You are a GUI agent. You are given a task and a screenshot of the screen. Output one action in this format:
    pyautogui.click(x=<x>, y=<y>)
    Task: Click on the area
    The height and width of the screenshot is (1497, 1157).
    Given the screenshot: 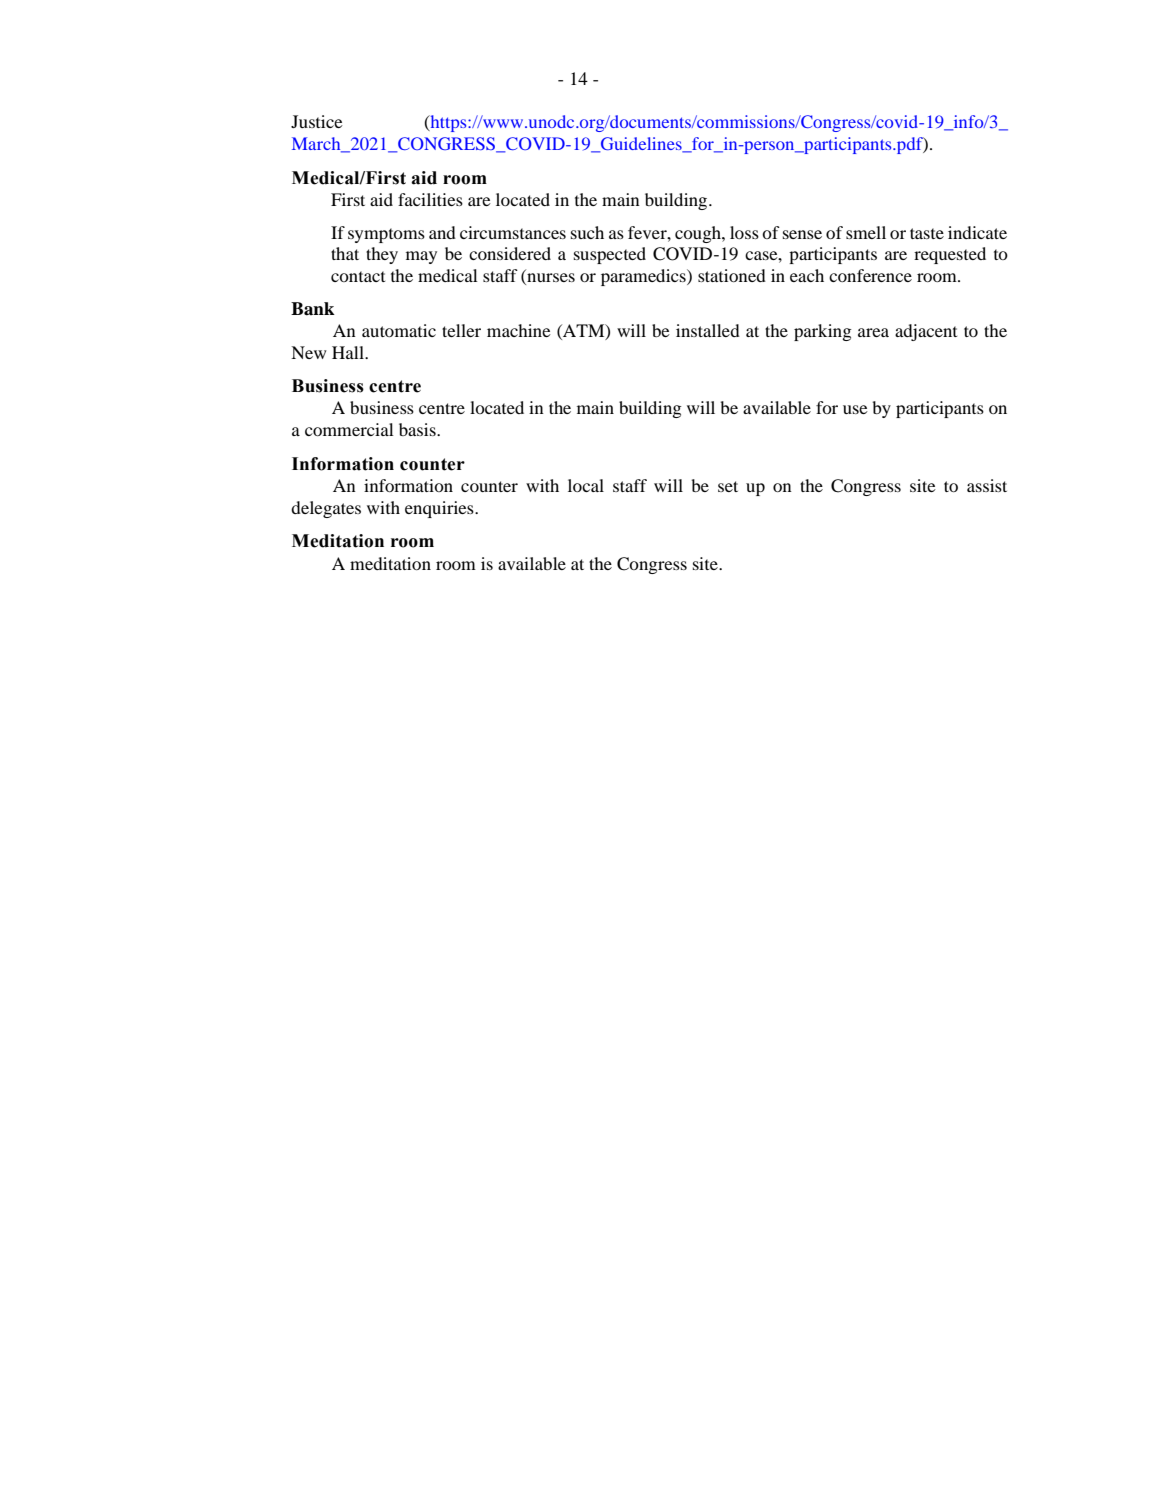 What is the action you would take?
    pyautogui.click(x=873, y=332)
